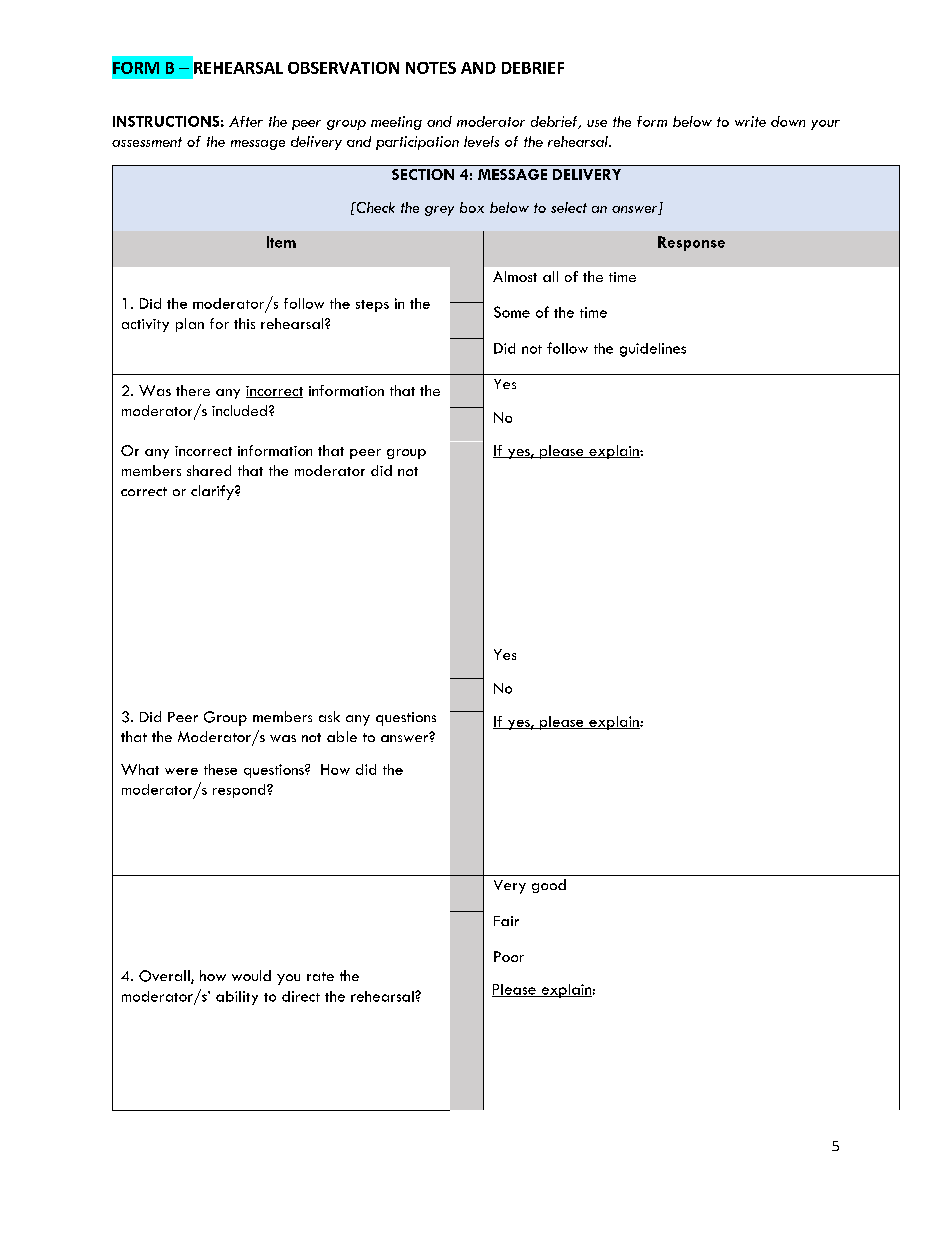 The image size is (952, 1233). I want to click on Fair, so click(506, 921).
